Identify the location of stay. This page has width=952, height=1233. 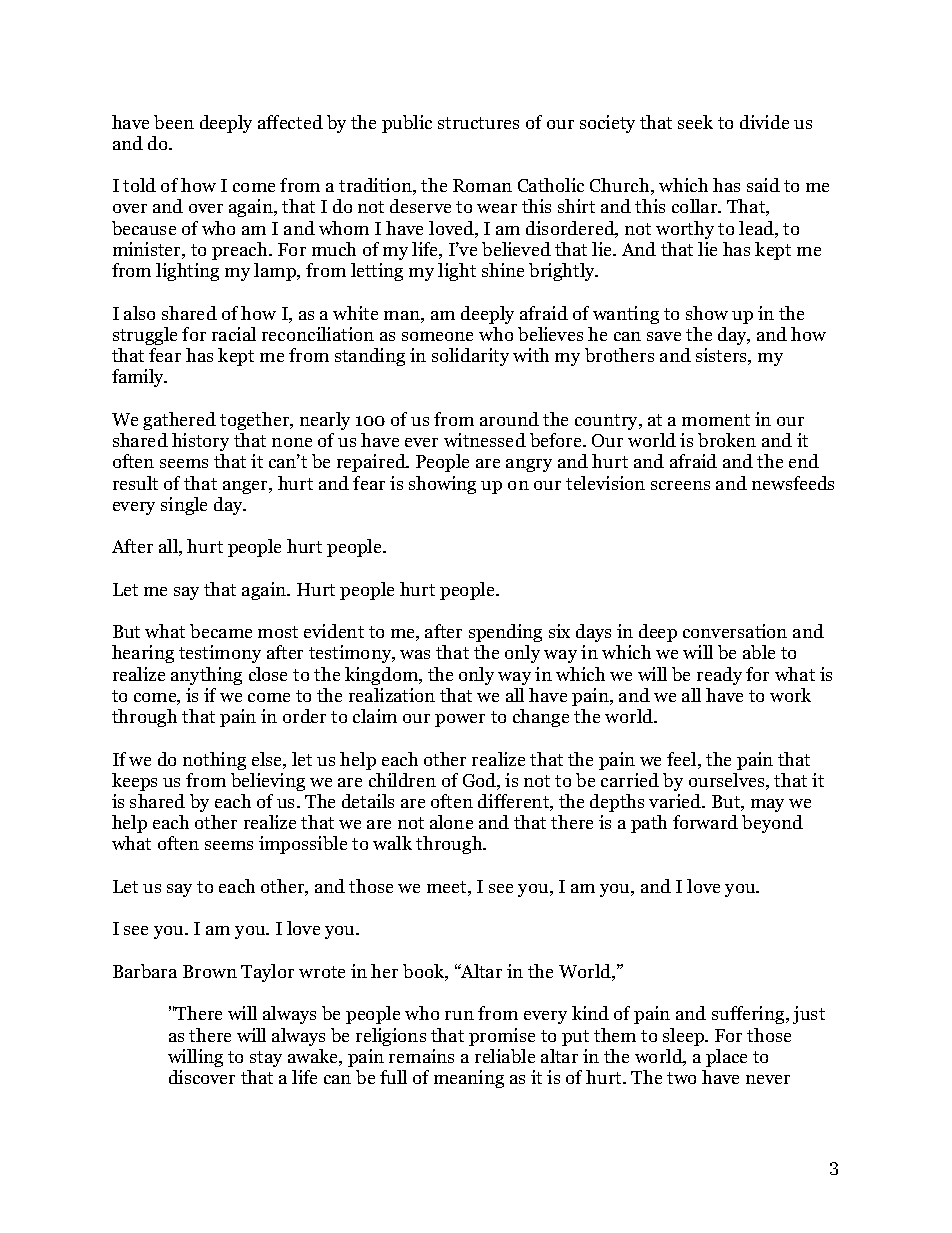
(266, 1059).
